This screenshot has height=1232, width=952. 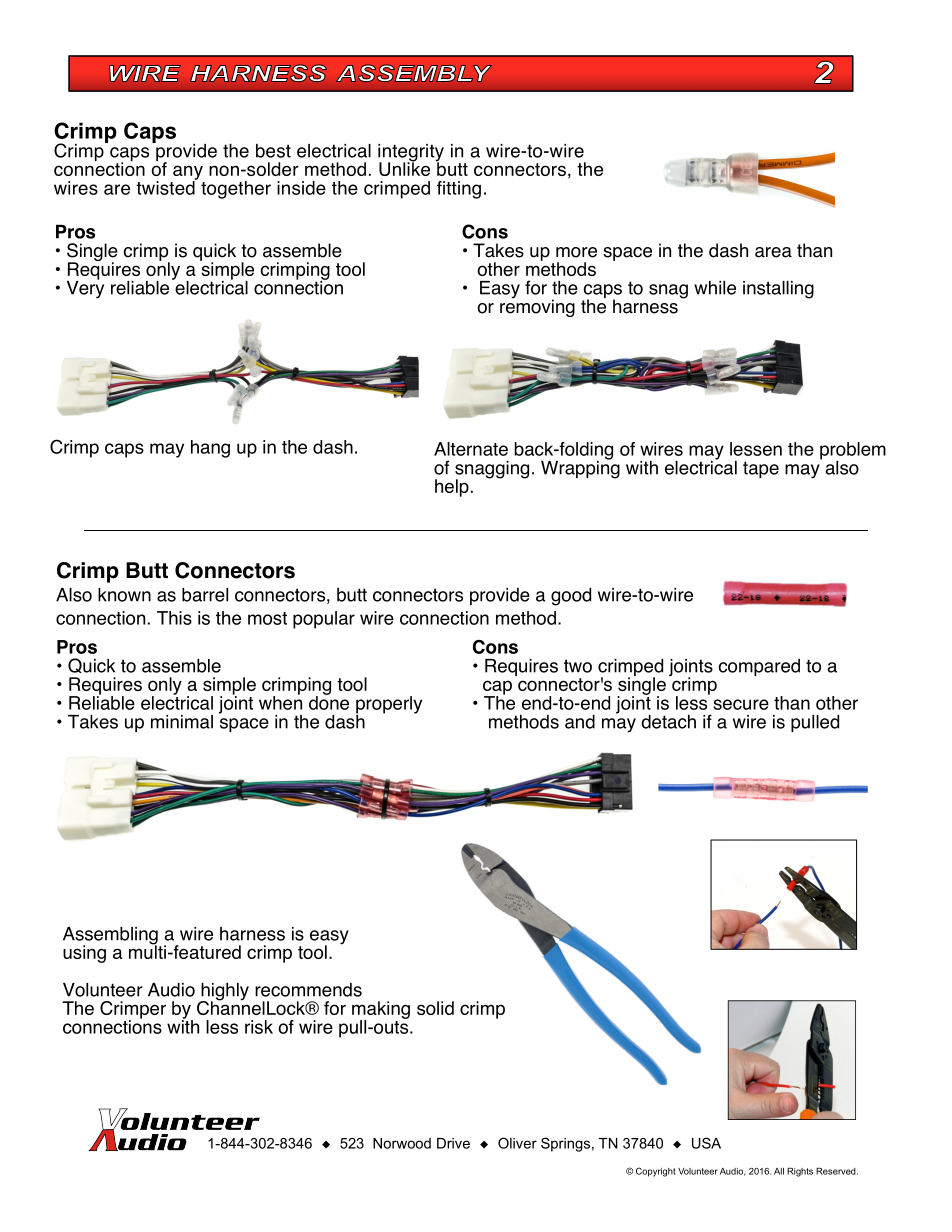 I want to click on hang, so click(x=210, y=449).
